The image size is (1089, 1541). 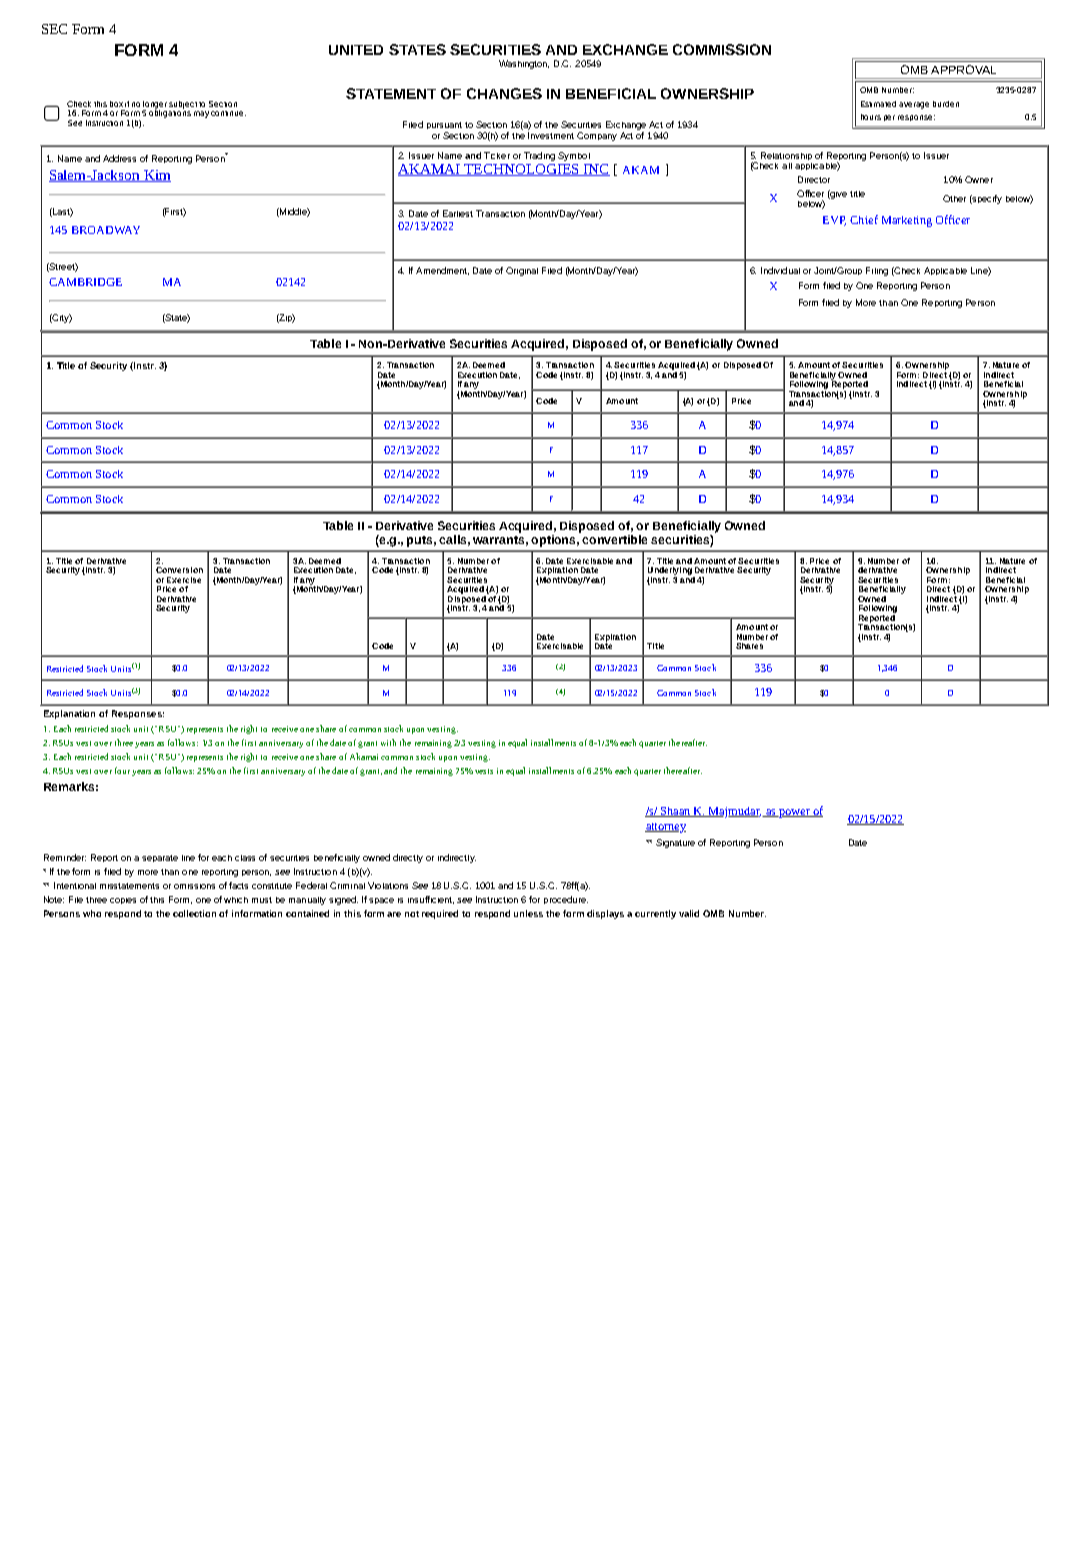 What do you see at coordinates (69, 714) in the image?
I see `Explanation` at bounding box center [69, 714].
